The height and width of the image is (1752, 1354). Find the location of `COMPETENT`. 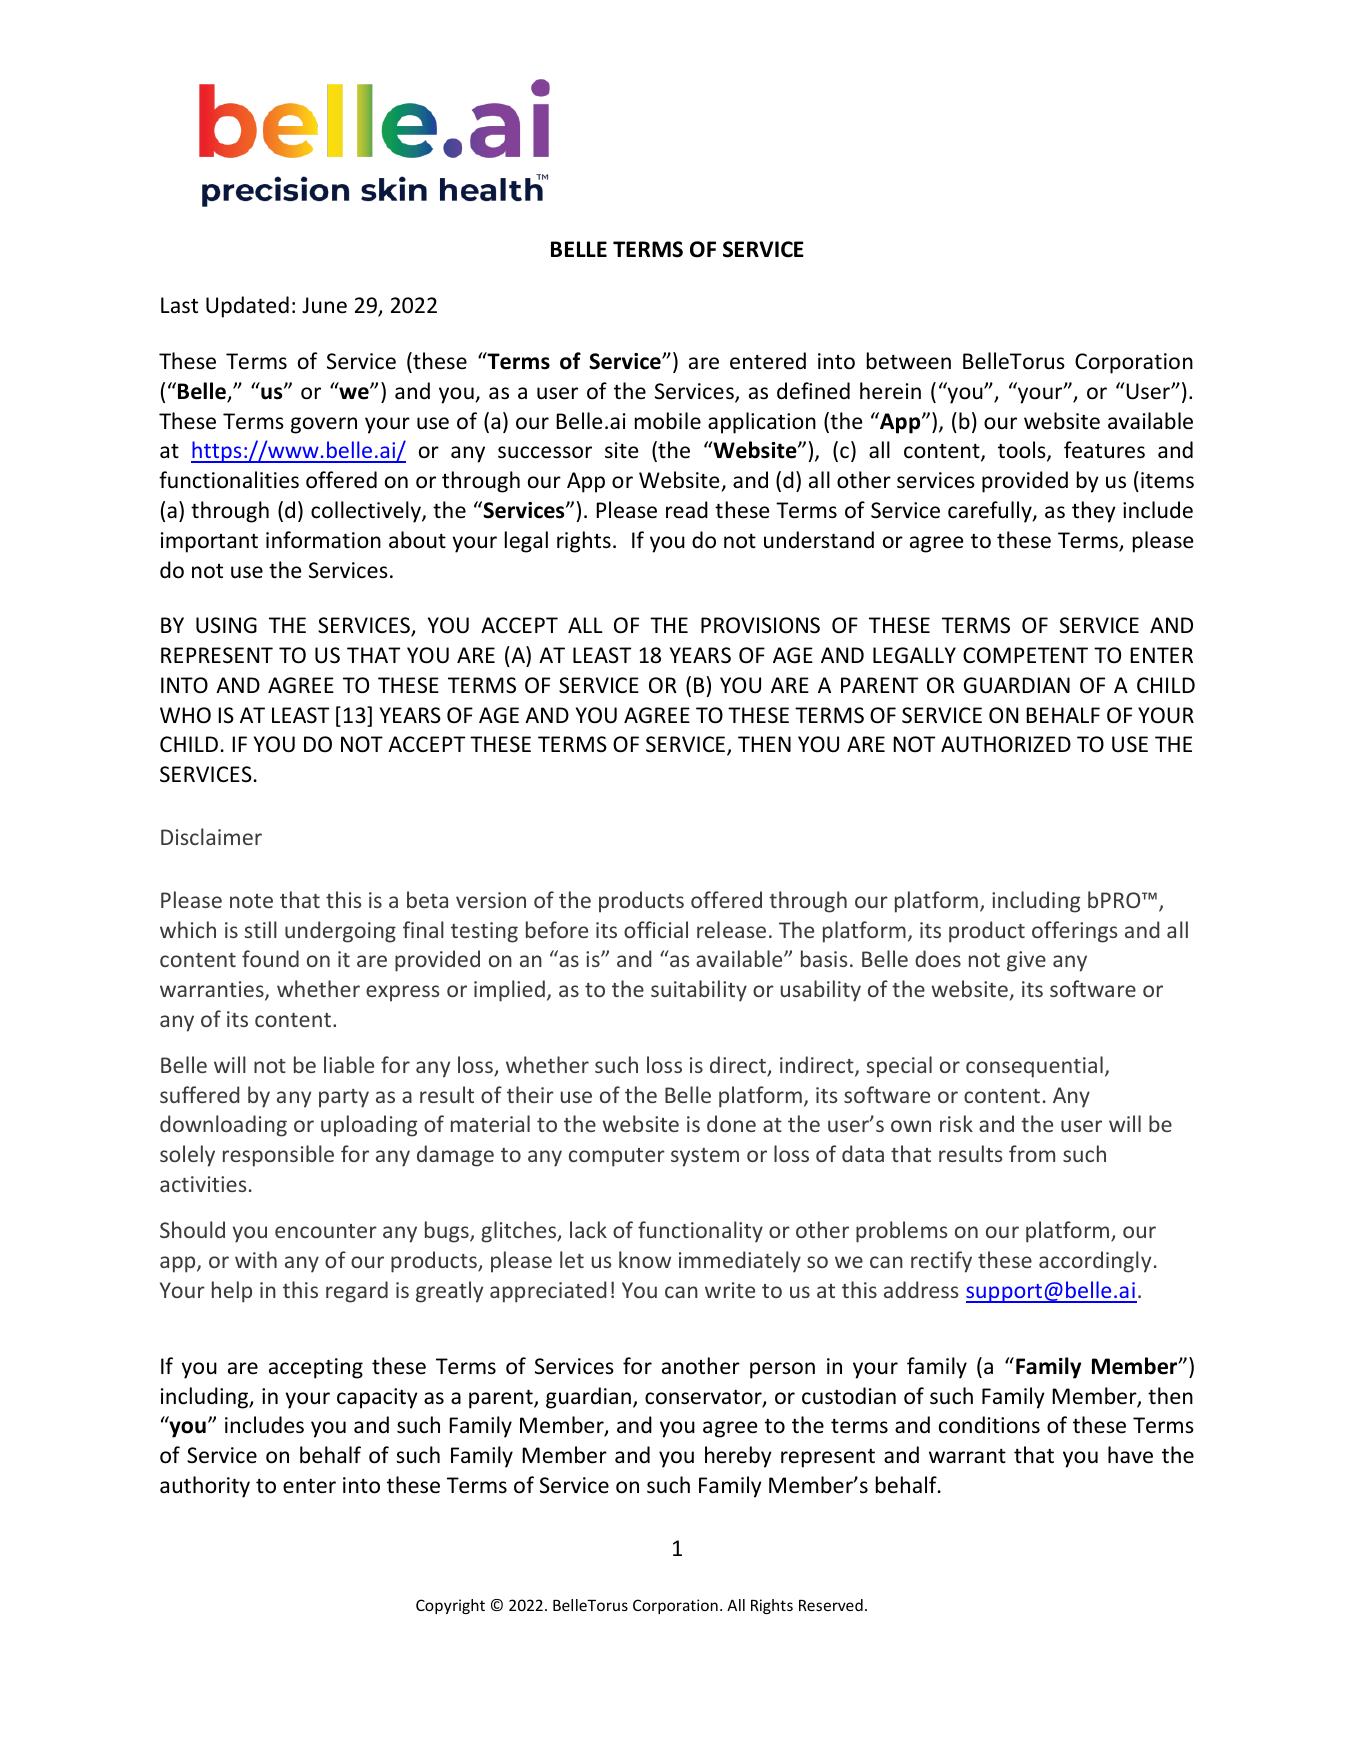

COMPETENT is located at coordinates (1025, 655).
